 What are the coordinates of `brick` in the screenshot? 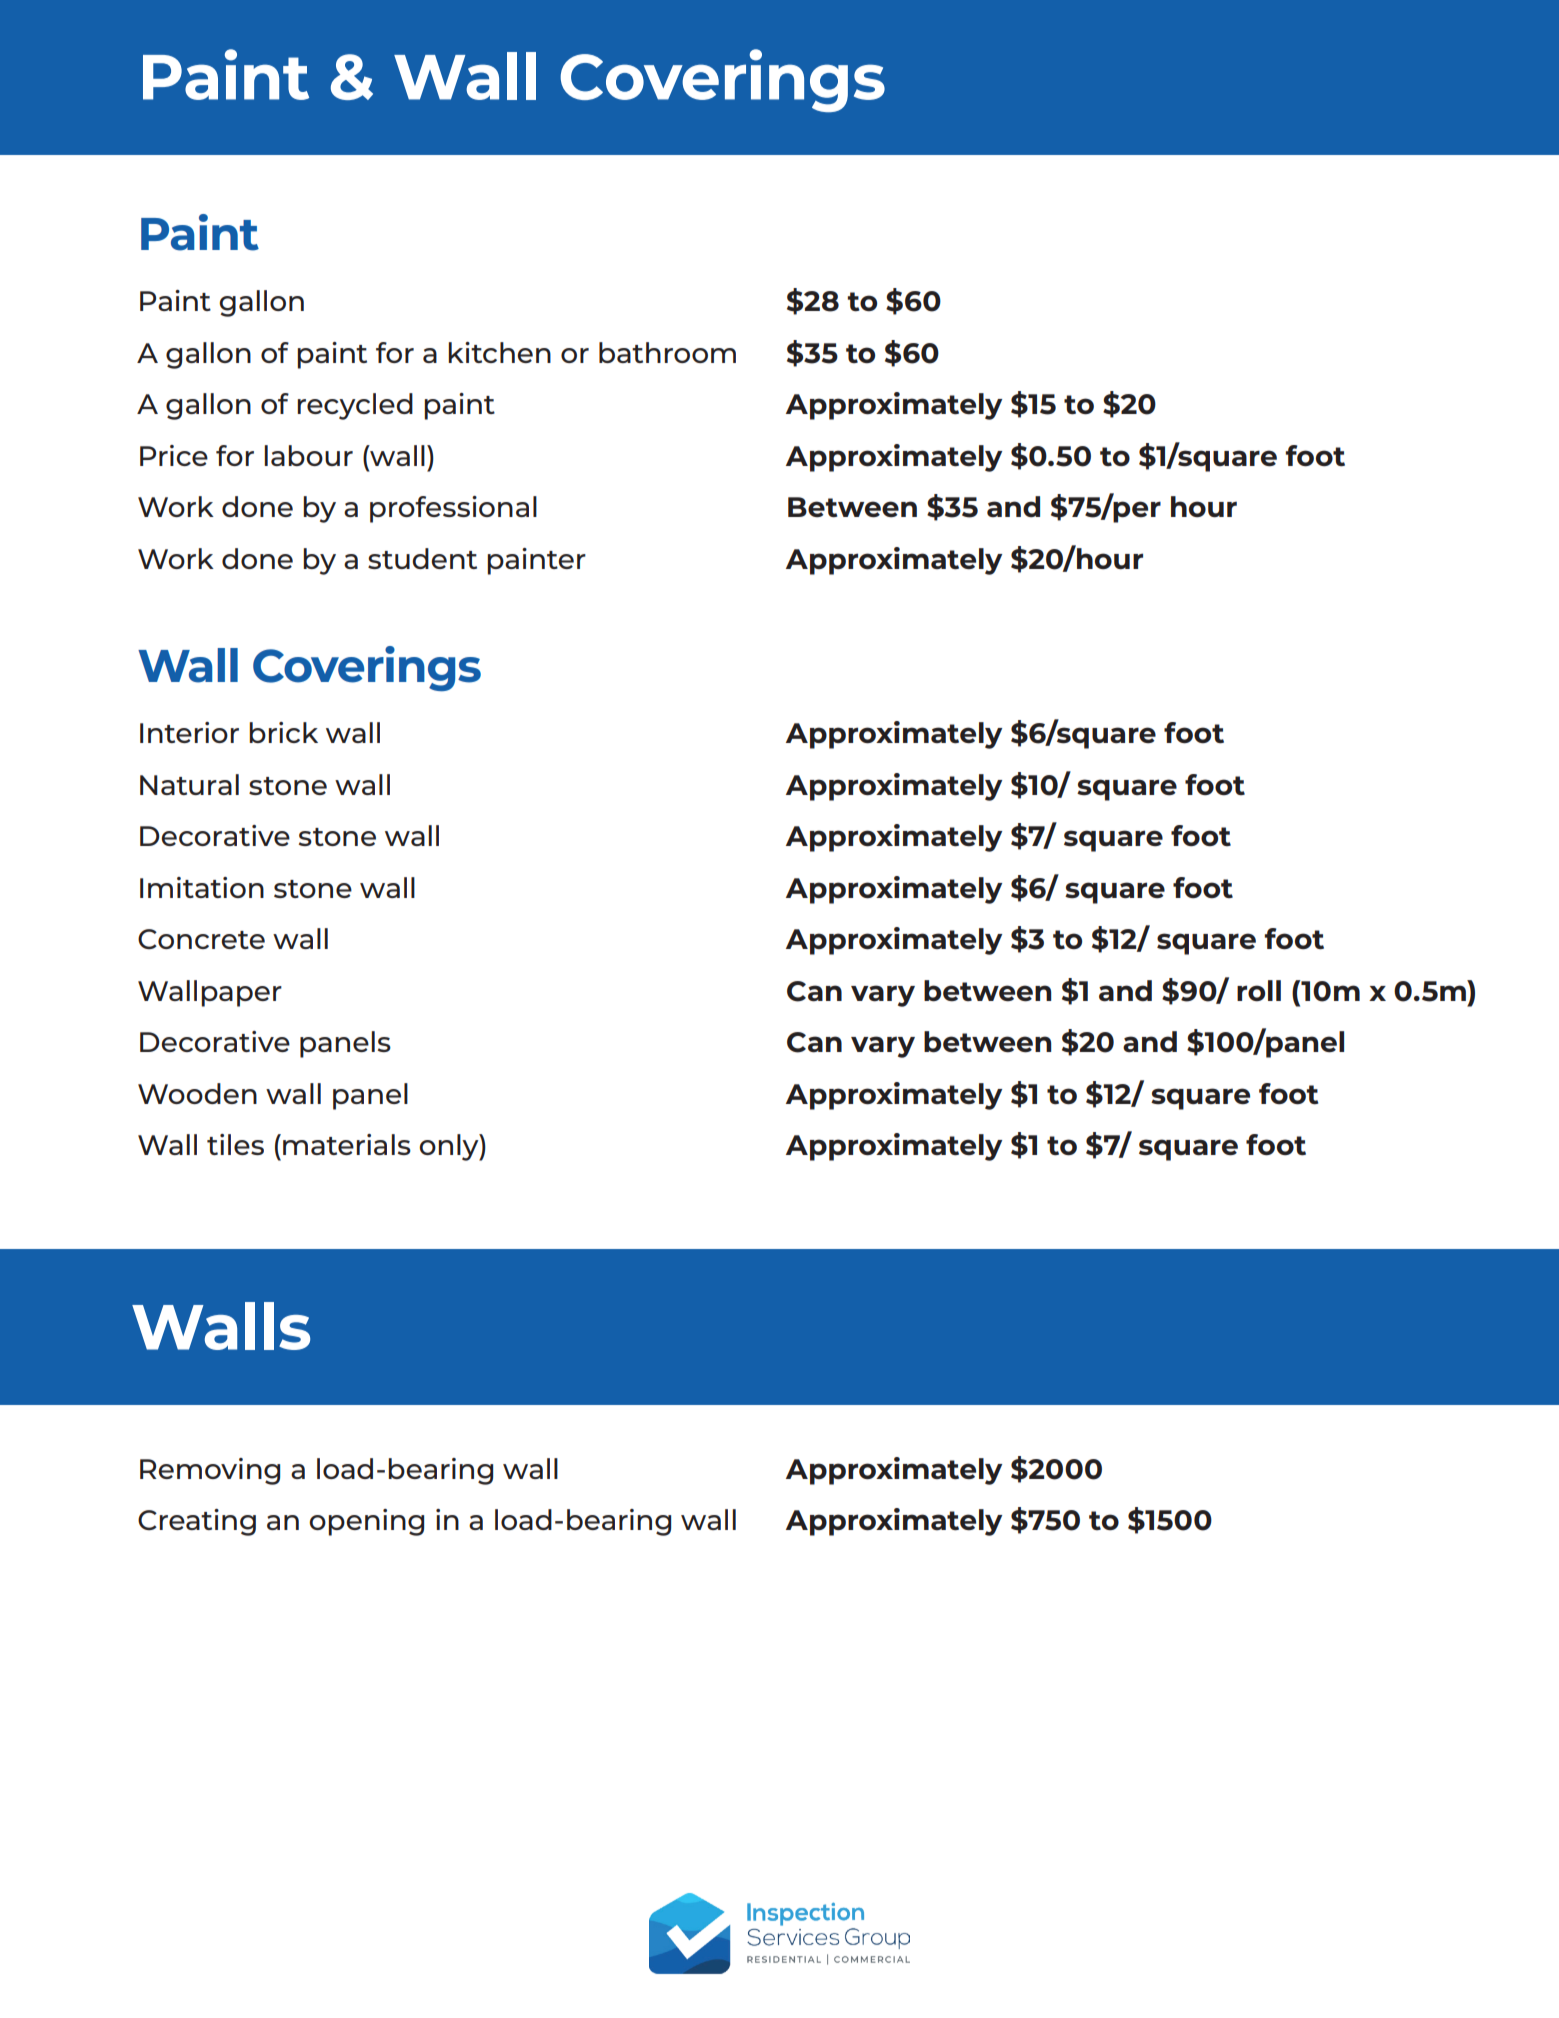 It's located at (283, 732).
